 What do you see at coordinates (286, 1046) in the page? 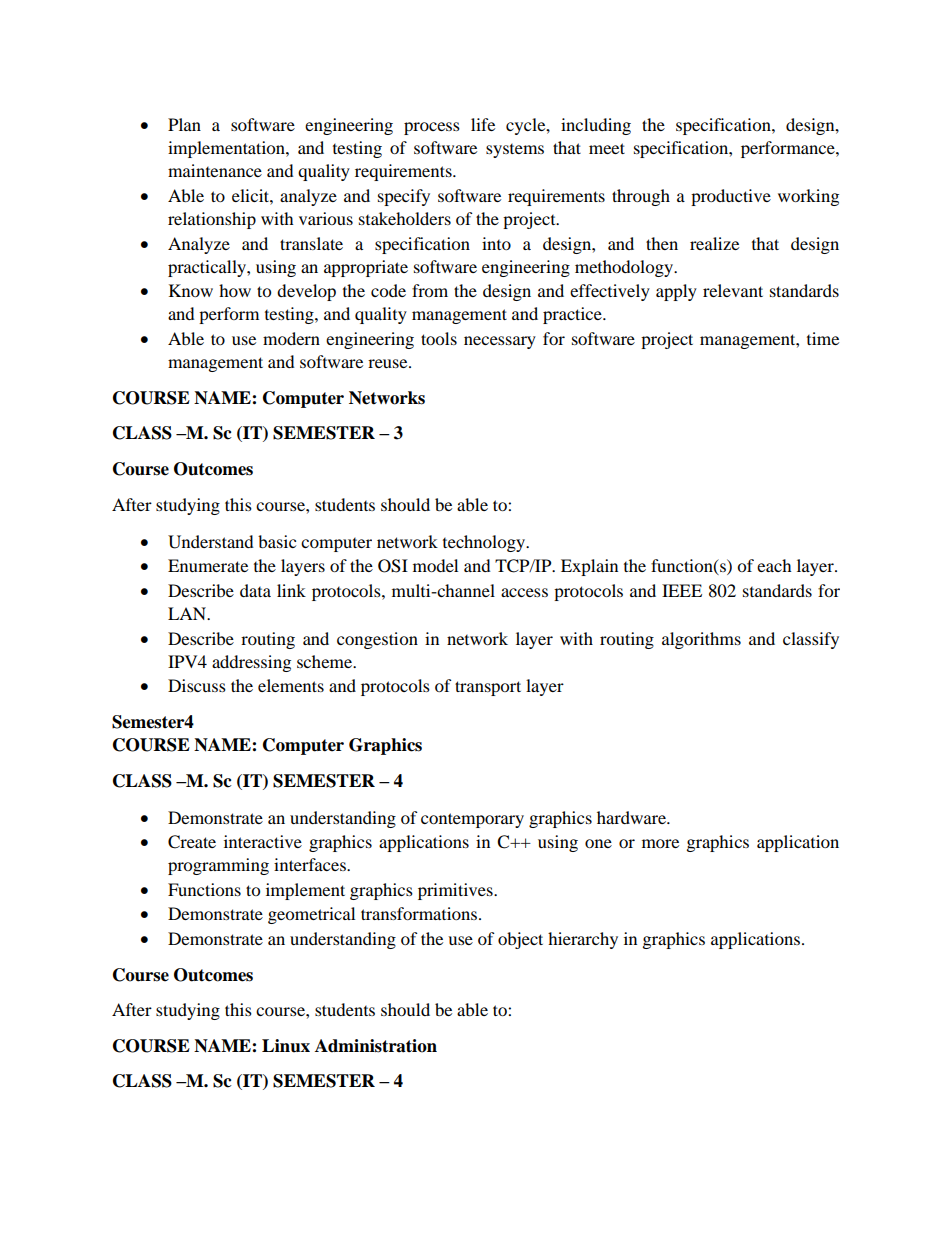
I see `Linux` at bounding box center [286, 1046].
